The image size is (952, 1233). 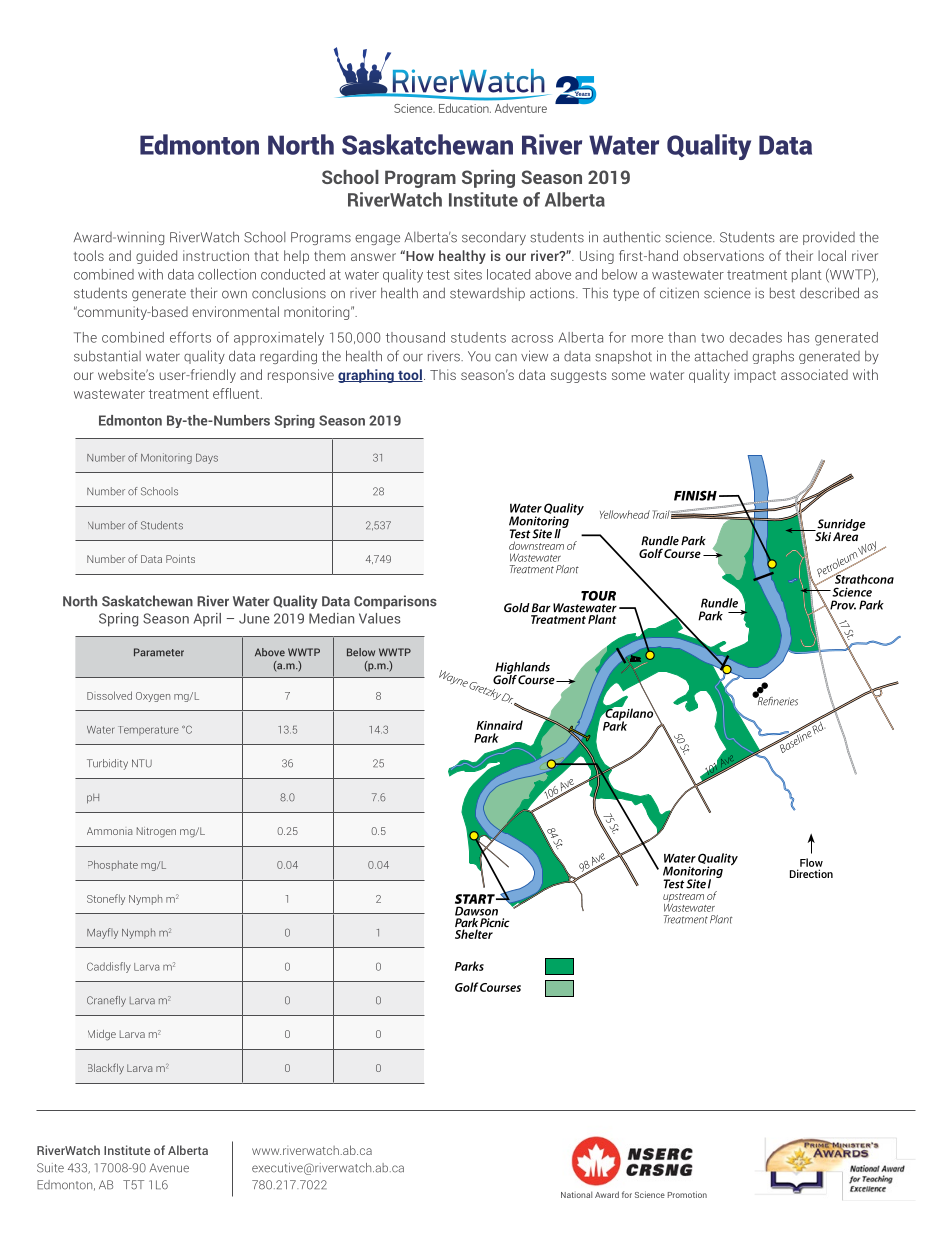 What do you see at coordinates (755, 376) in the image?
I see `impact` at bounding box center [755, 376].
